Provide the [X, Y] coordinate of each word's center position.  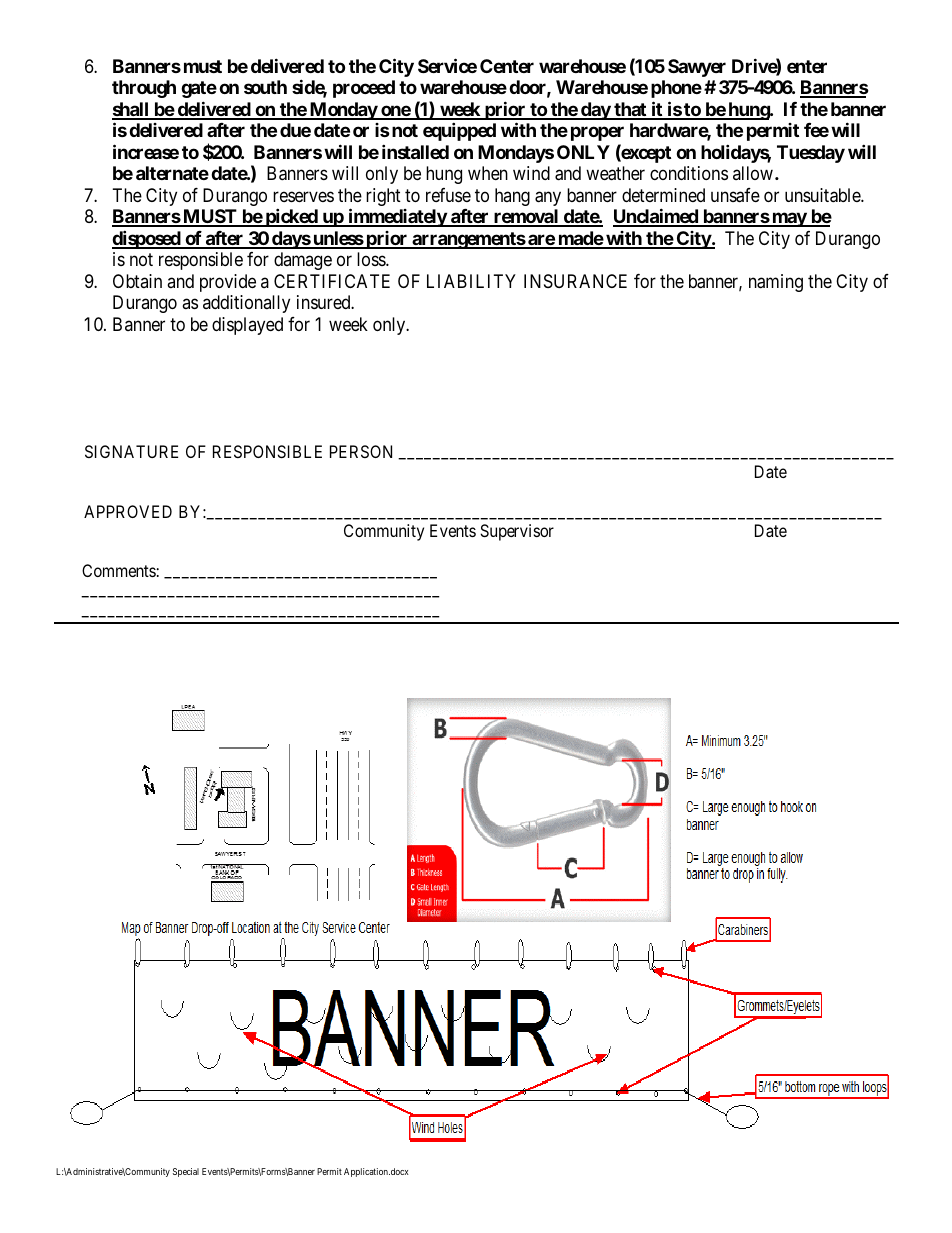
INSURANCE [575, 281]
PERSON [361, 451]
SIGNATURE [131, 451]
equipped [459, 131]
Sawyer [697, 68]
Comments [119, 570]
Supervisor [517, 532]
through [144, 89]
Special [186, 1172]
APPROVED [128, 511]
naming [776, 283]
